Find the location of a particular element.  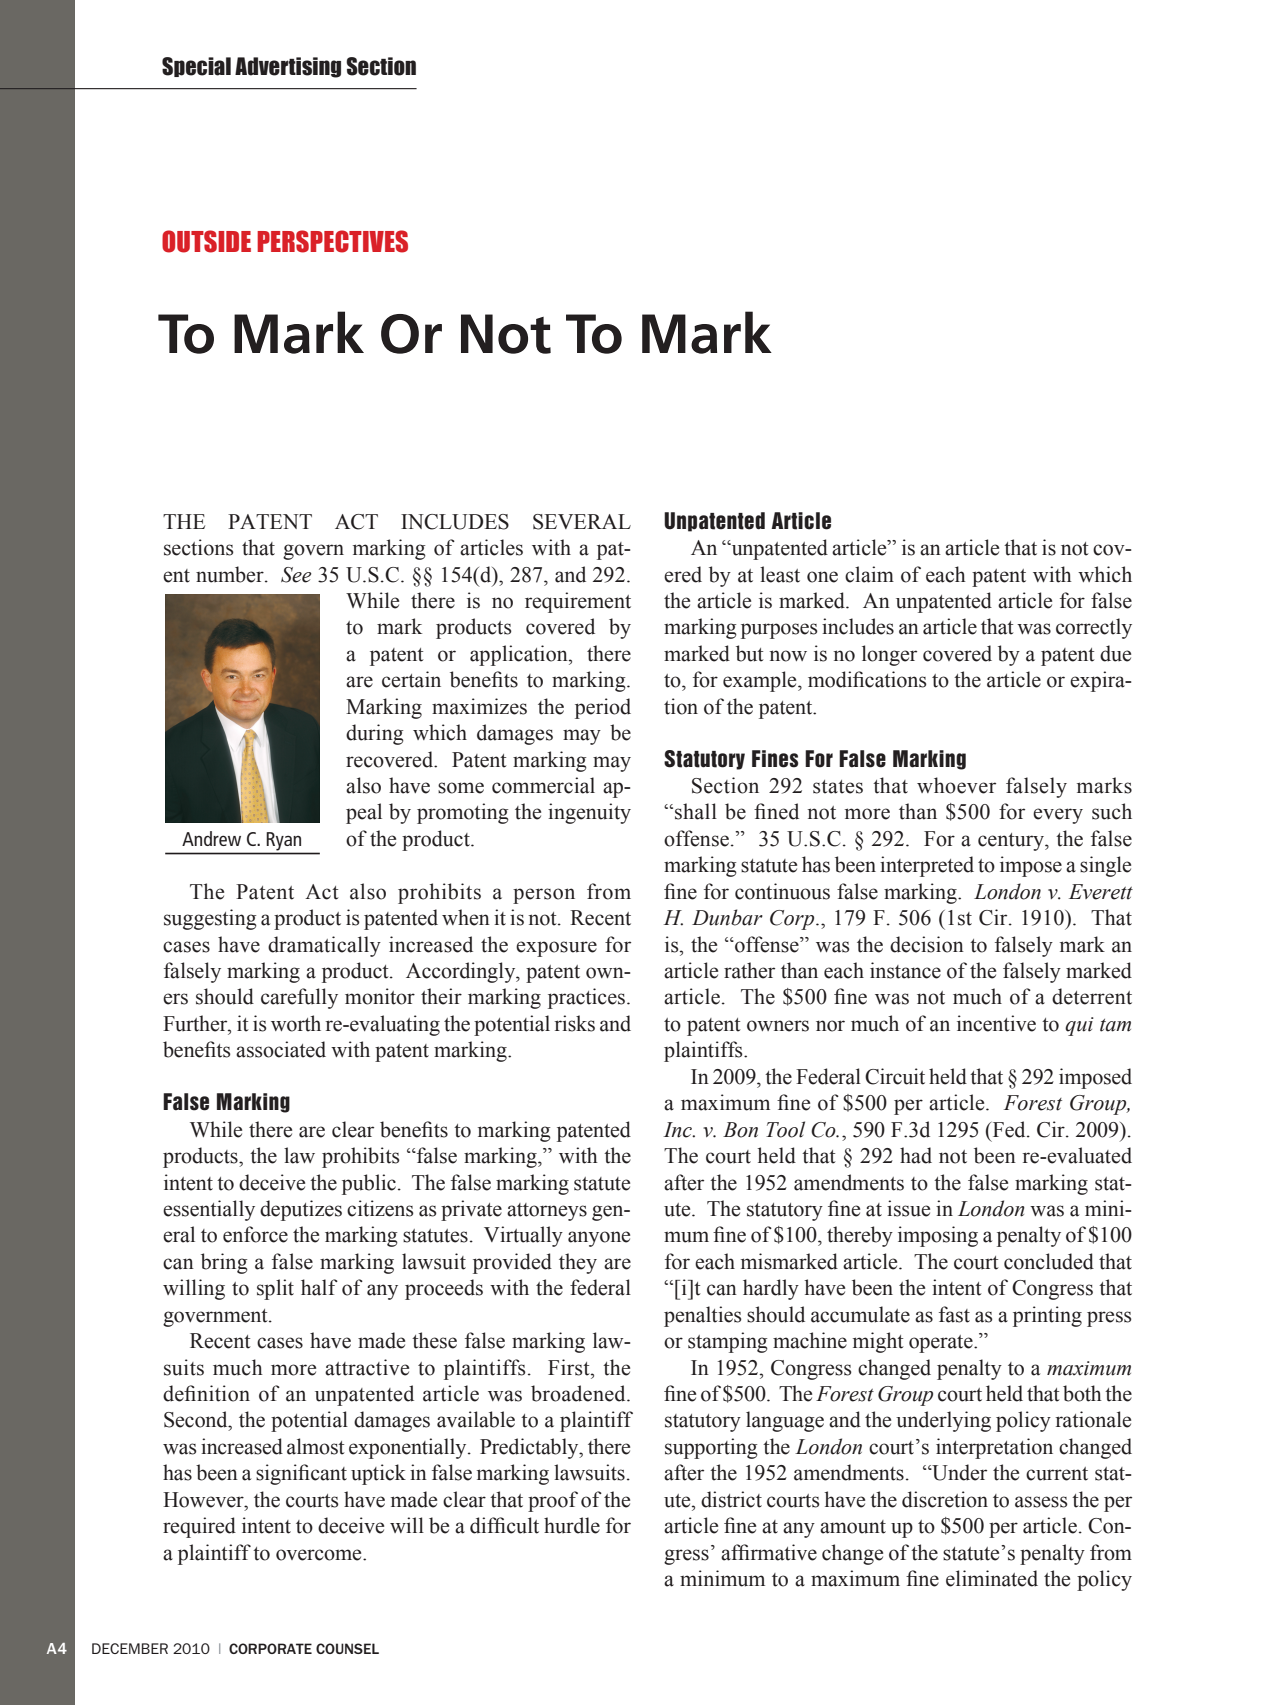

See is located at coordinates (296, 575).
